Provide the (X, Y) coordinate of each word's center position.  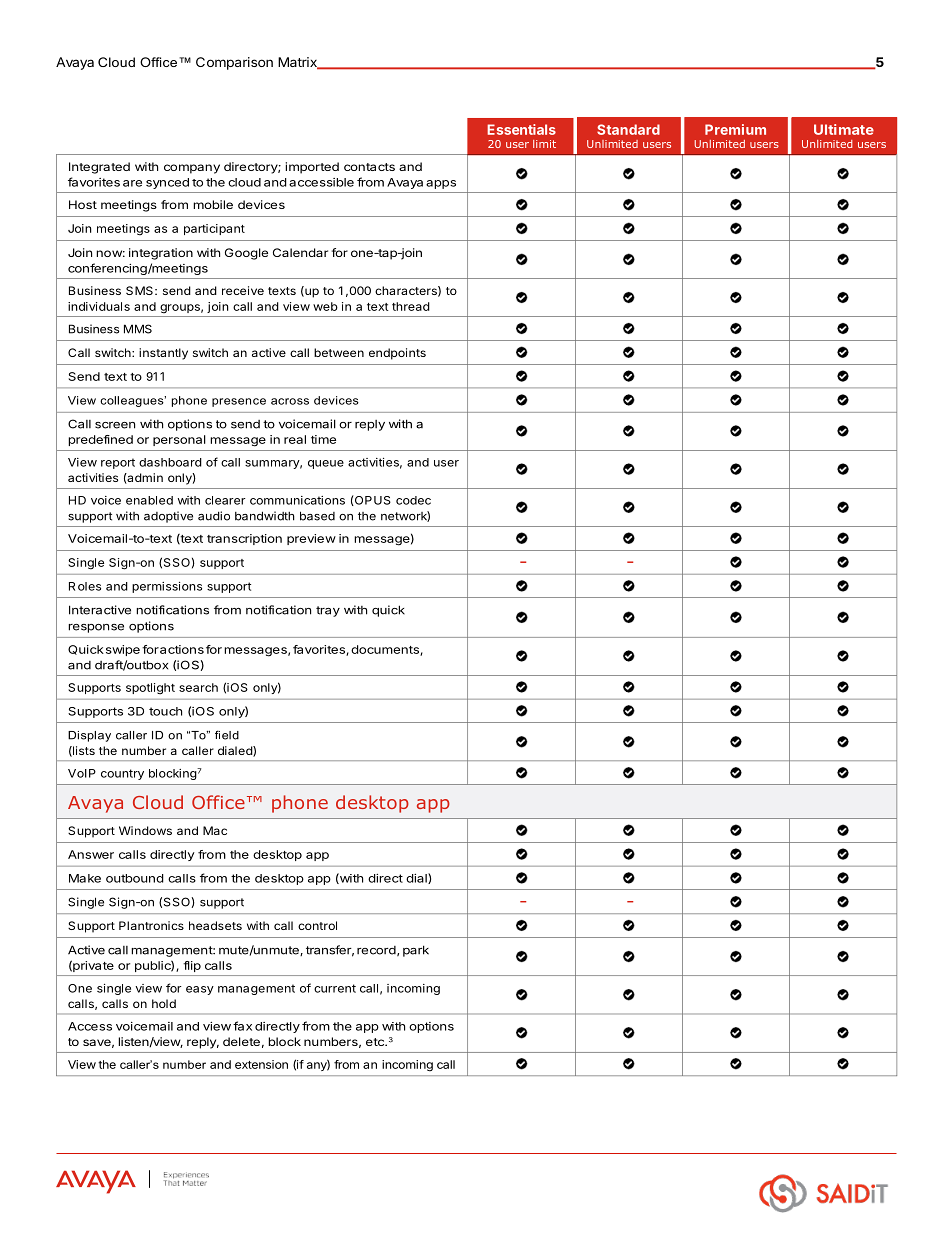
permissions (167, 587)
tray (328, 611)
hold (164, 1003)
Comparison (234, 63)
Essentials (521, 129)
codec (413, 500)
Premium (735, 129)
